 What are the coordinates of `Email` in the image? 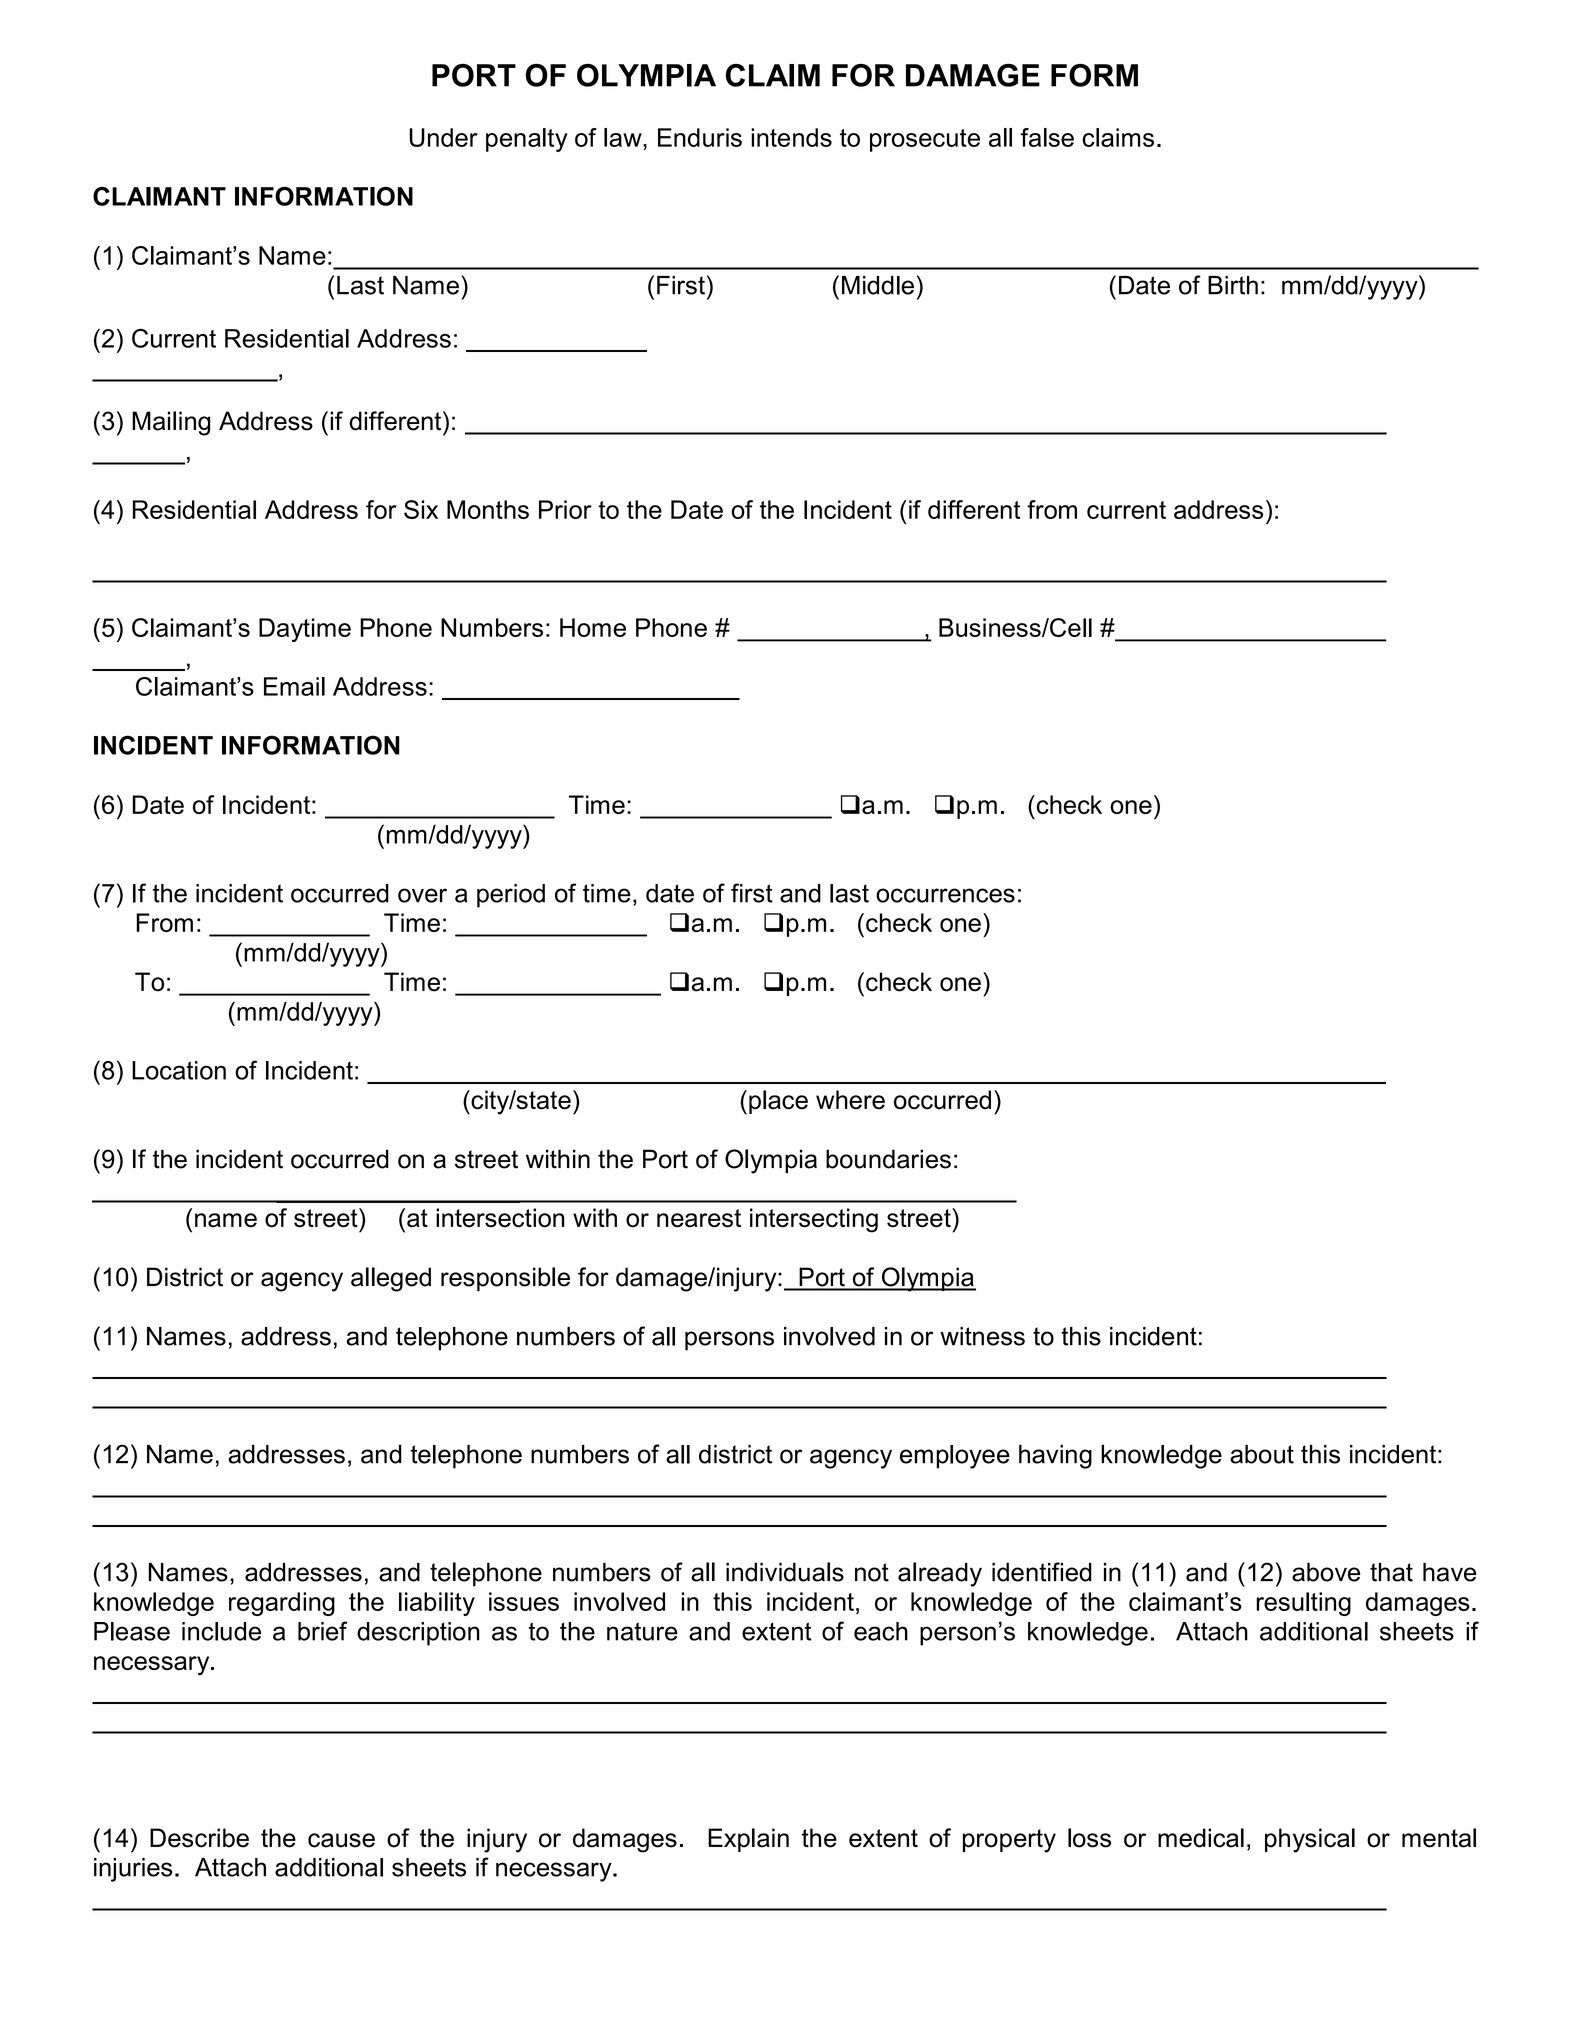 It's located at (294, 686).
